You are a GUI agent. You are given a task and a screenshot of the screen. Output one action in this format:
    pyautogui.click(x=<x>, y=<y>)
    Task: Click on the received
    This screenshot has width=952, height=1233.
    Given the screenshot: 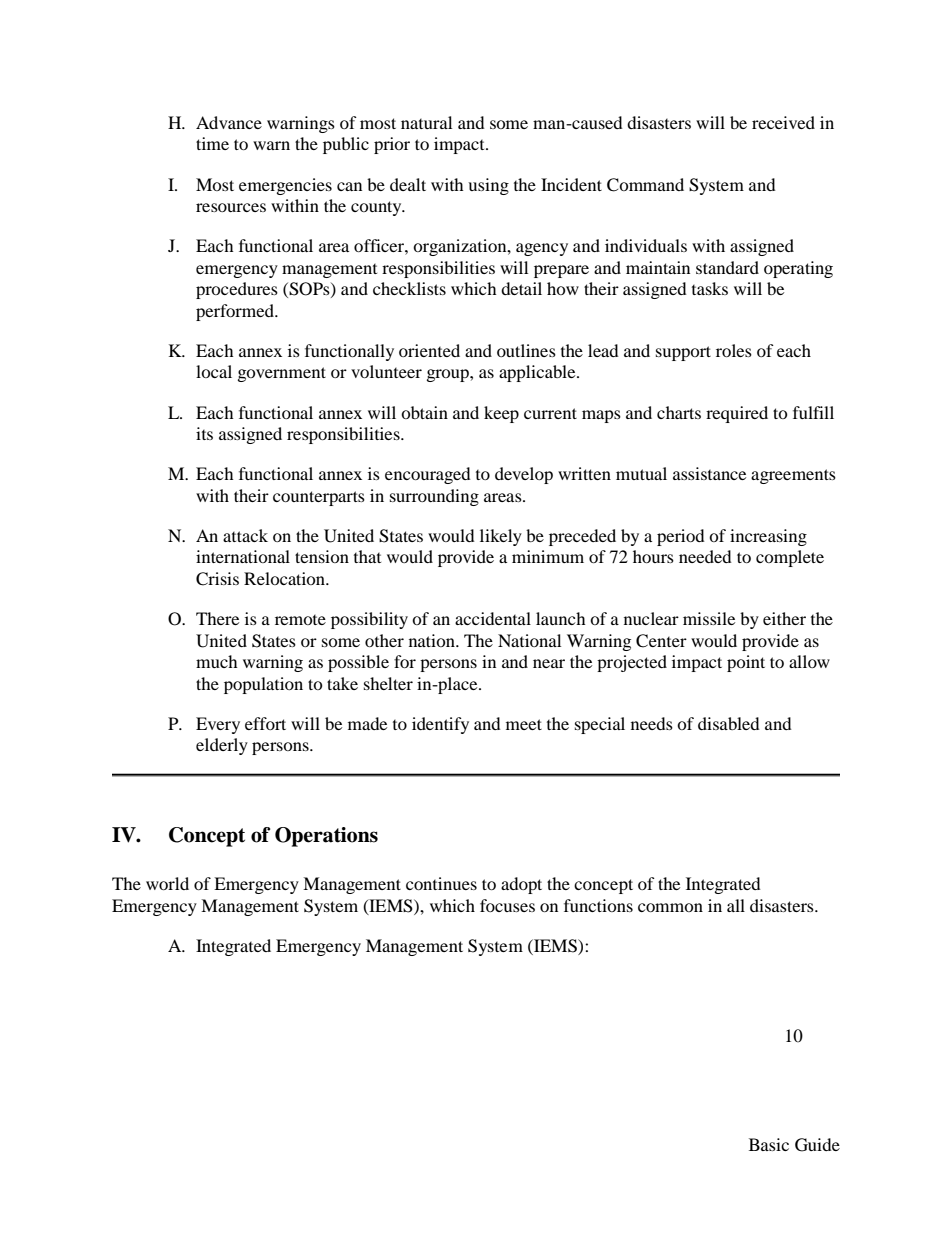 What is the action you would take?
    pyautogui.click(x=783, y=122)
